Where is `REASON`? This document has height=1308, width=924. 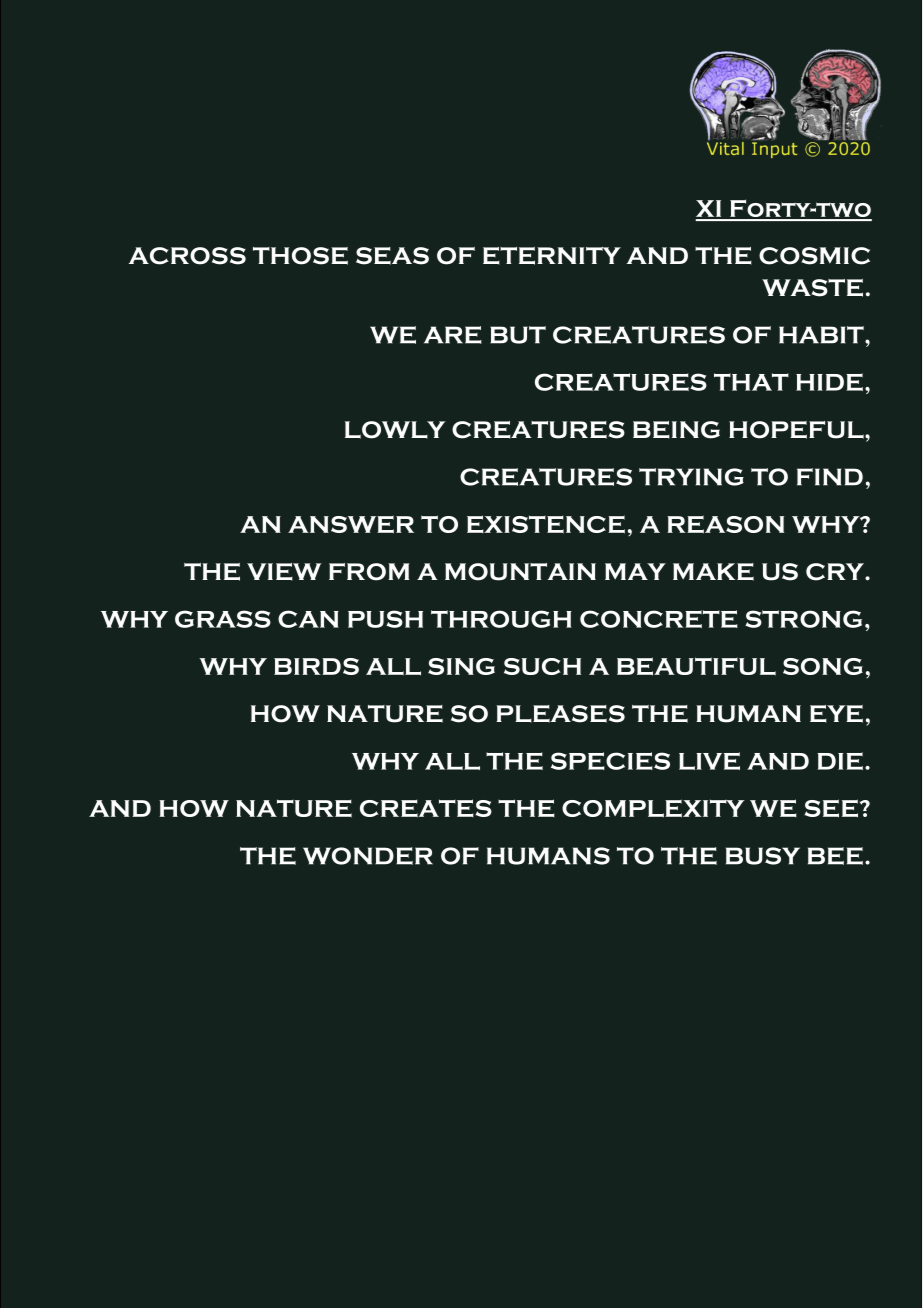 REASON is located at coordinates (725, 524).
